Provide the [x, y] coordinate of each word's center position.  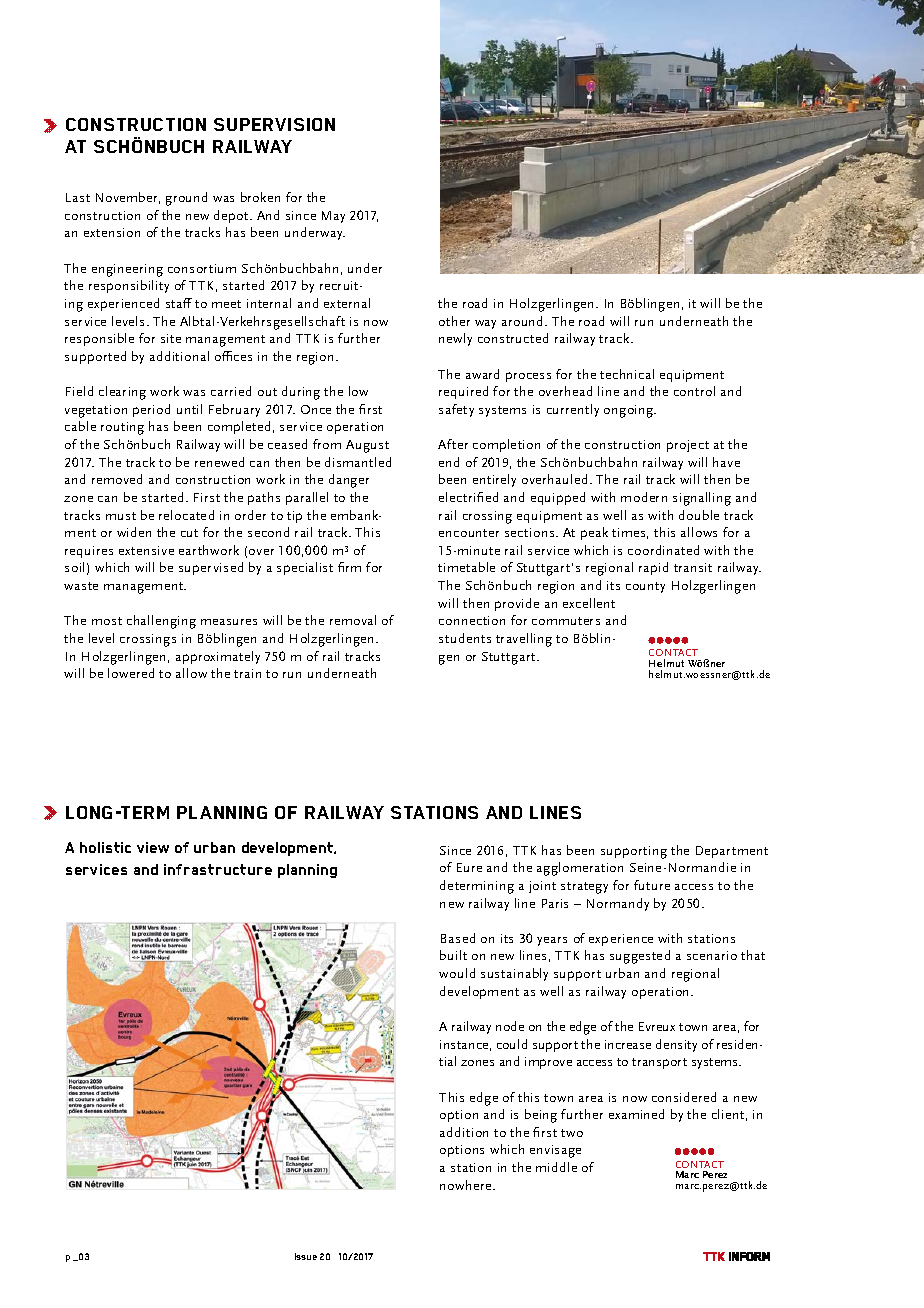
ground [186, 199]
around [524, 321]
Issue [306, 1256]
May [333, 217]
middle [556, 1167]
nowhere [467, 1185]
